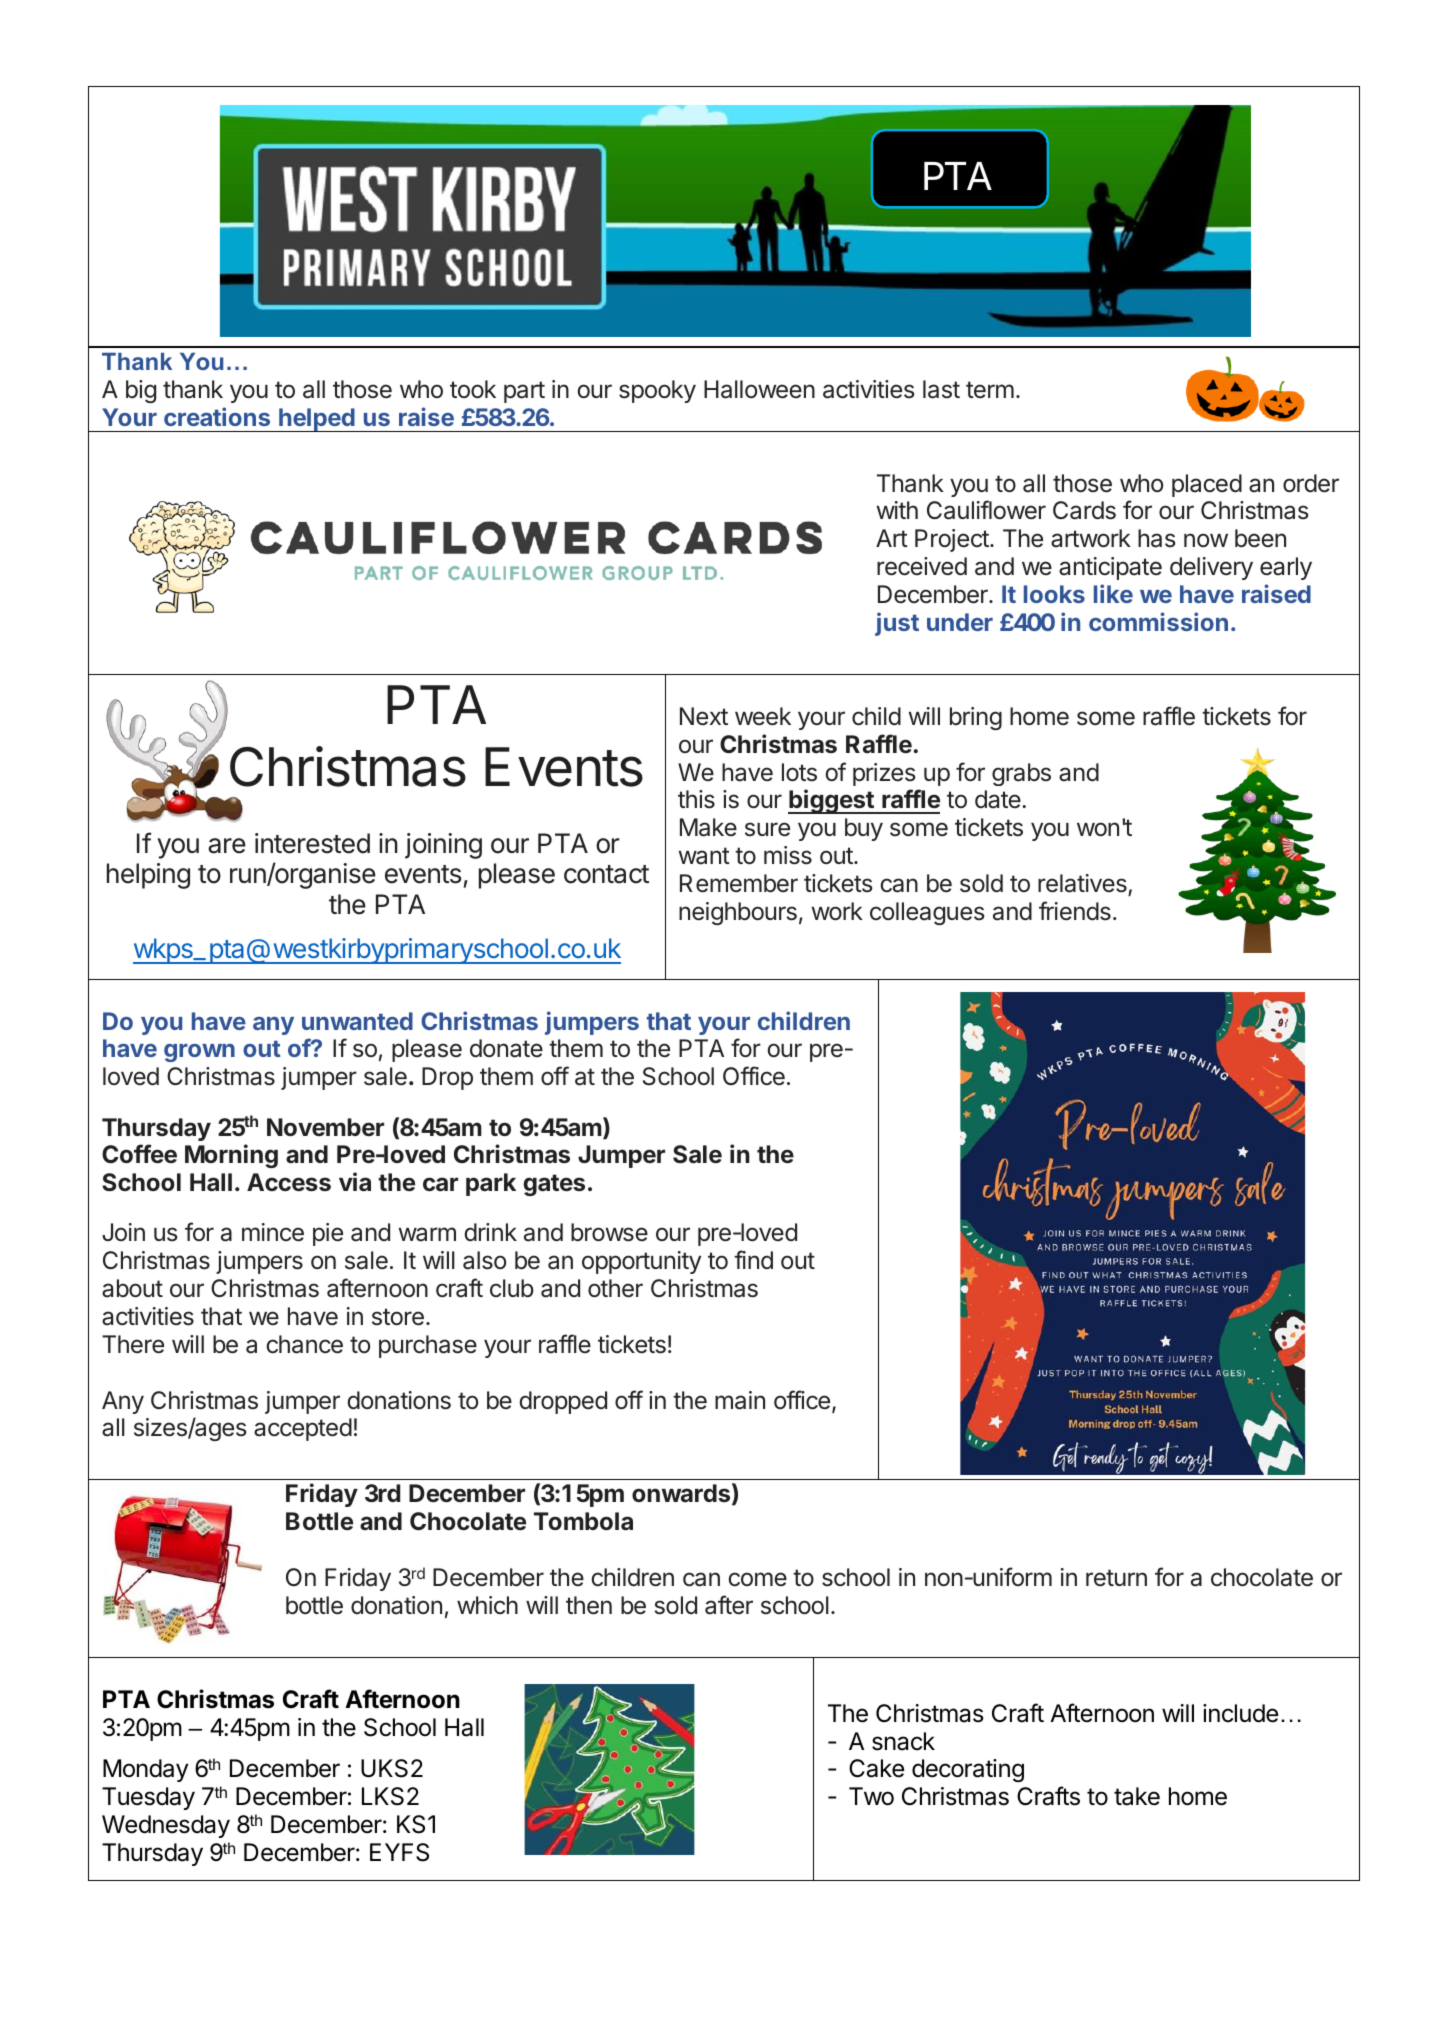 This screenshot has width=1442, height=2039. I want to click on spooky, so click(657, 391).
